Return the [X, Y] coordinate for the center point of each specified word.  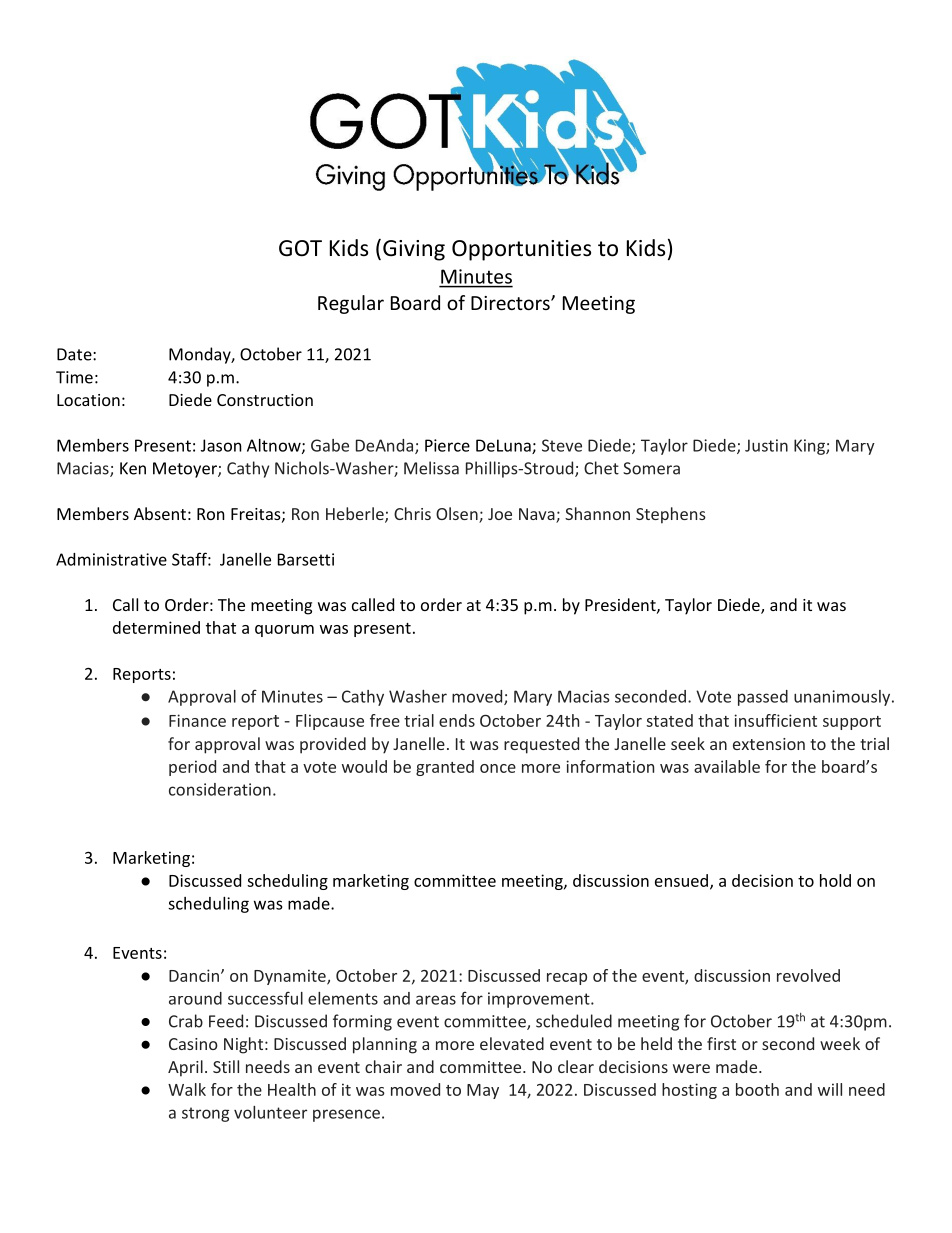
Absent [160, 513]
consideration [220, 789]
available [727, 766]
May [483, 1091]
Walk [187, 1089]
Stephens [671, 515]
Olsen [458, 515]
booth [757, 1089]
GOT [300, 248]
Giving [414, 250]
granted [445, 768]
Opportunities [521, 250]
